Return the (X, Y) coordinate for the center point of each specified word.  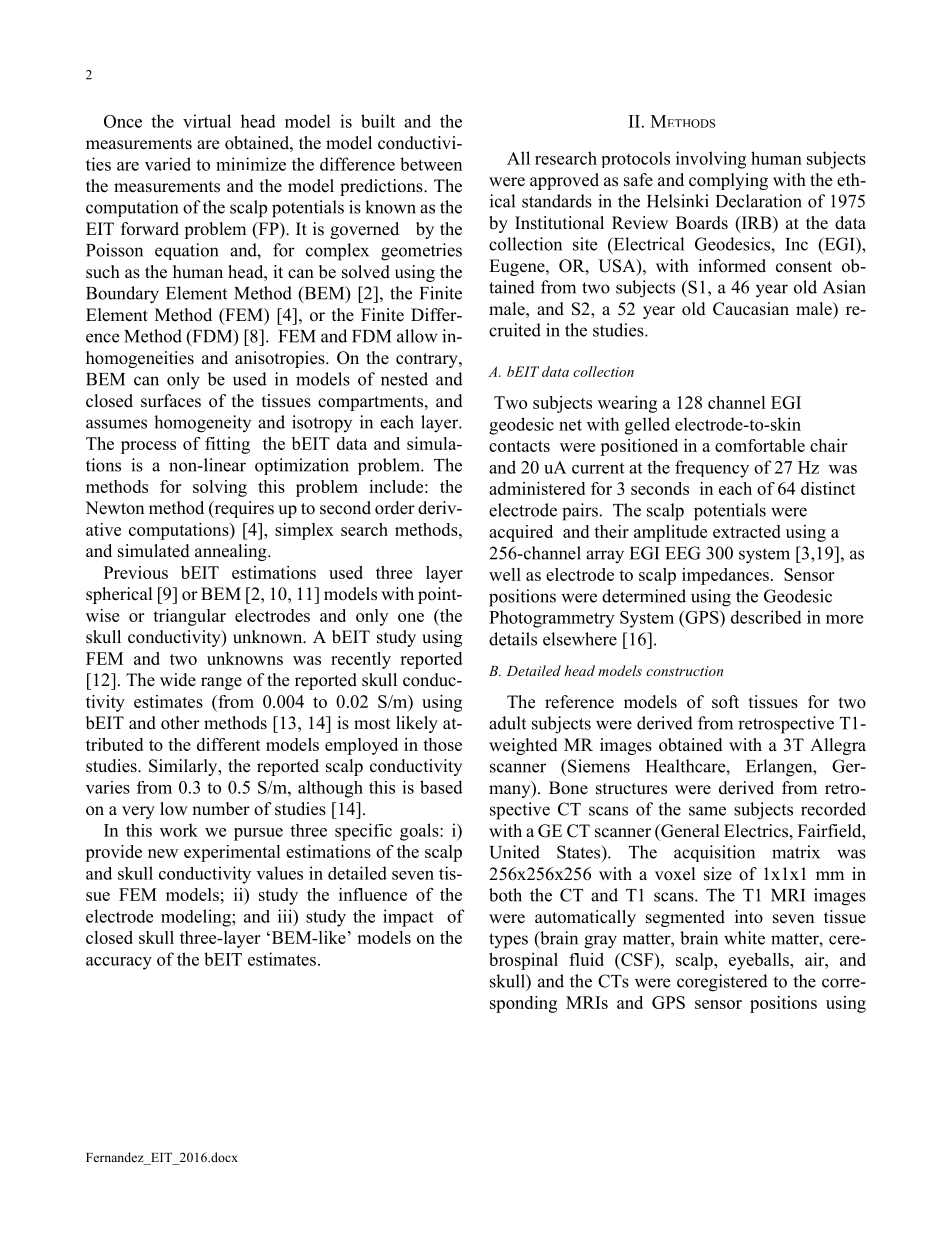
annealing (232, 552)
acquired (521, 533)
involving (711, 160)
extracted (747, 531)
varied (168, 164)
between (431, 164)
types (508, 941)
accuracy (119, 963)
